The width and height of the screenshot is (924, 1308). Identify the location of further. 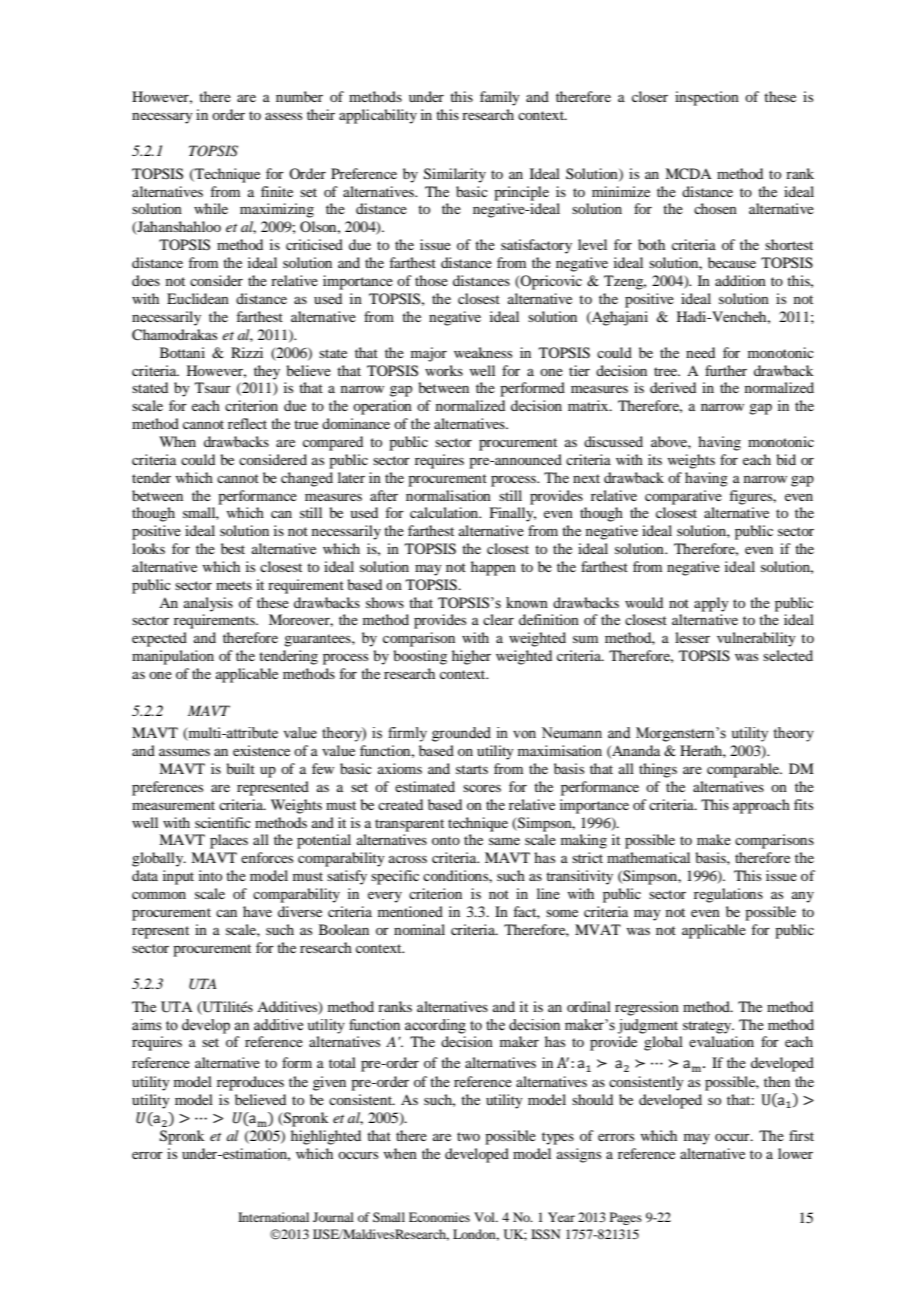
(726, 370).
